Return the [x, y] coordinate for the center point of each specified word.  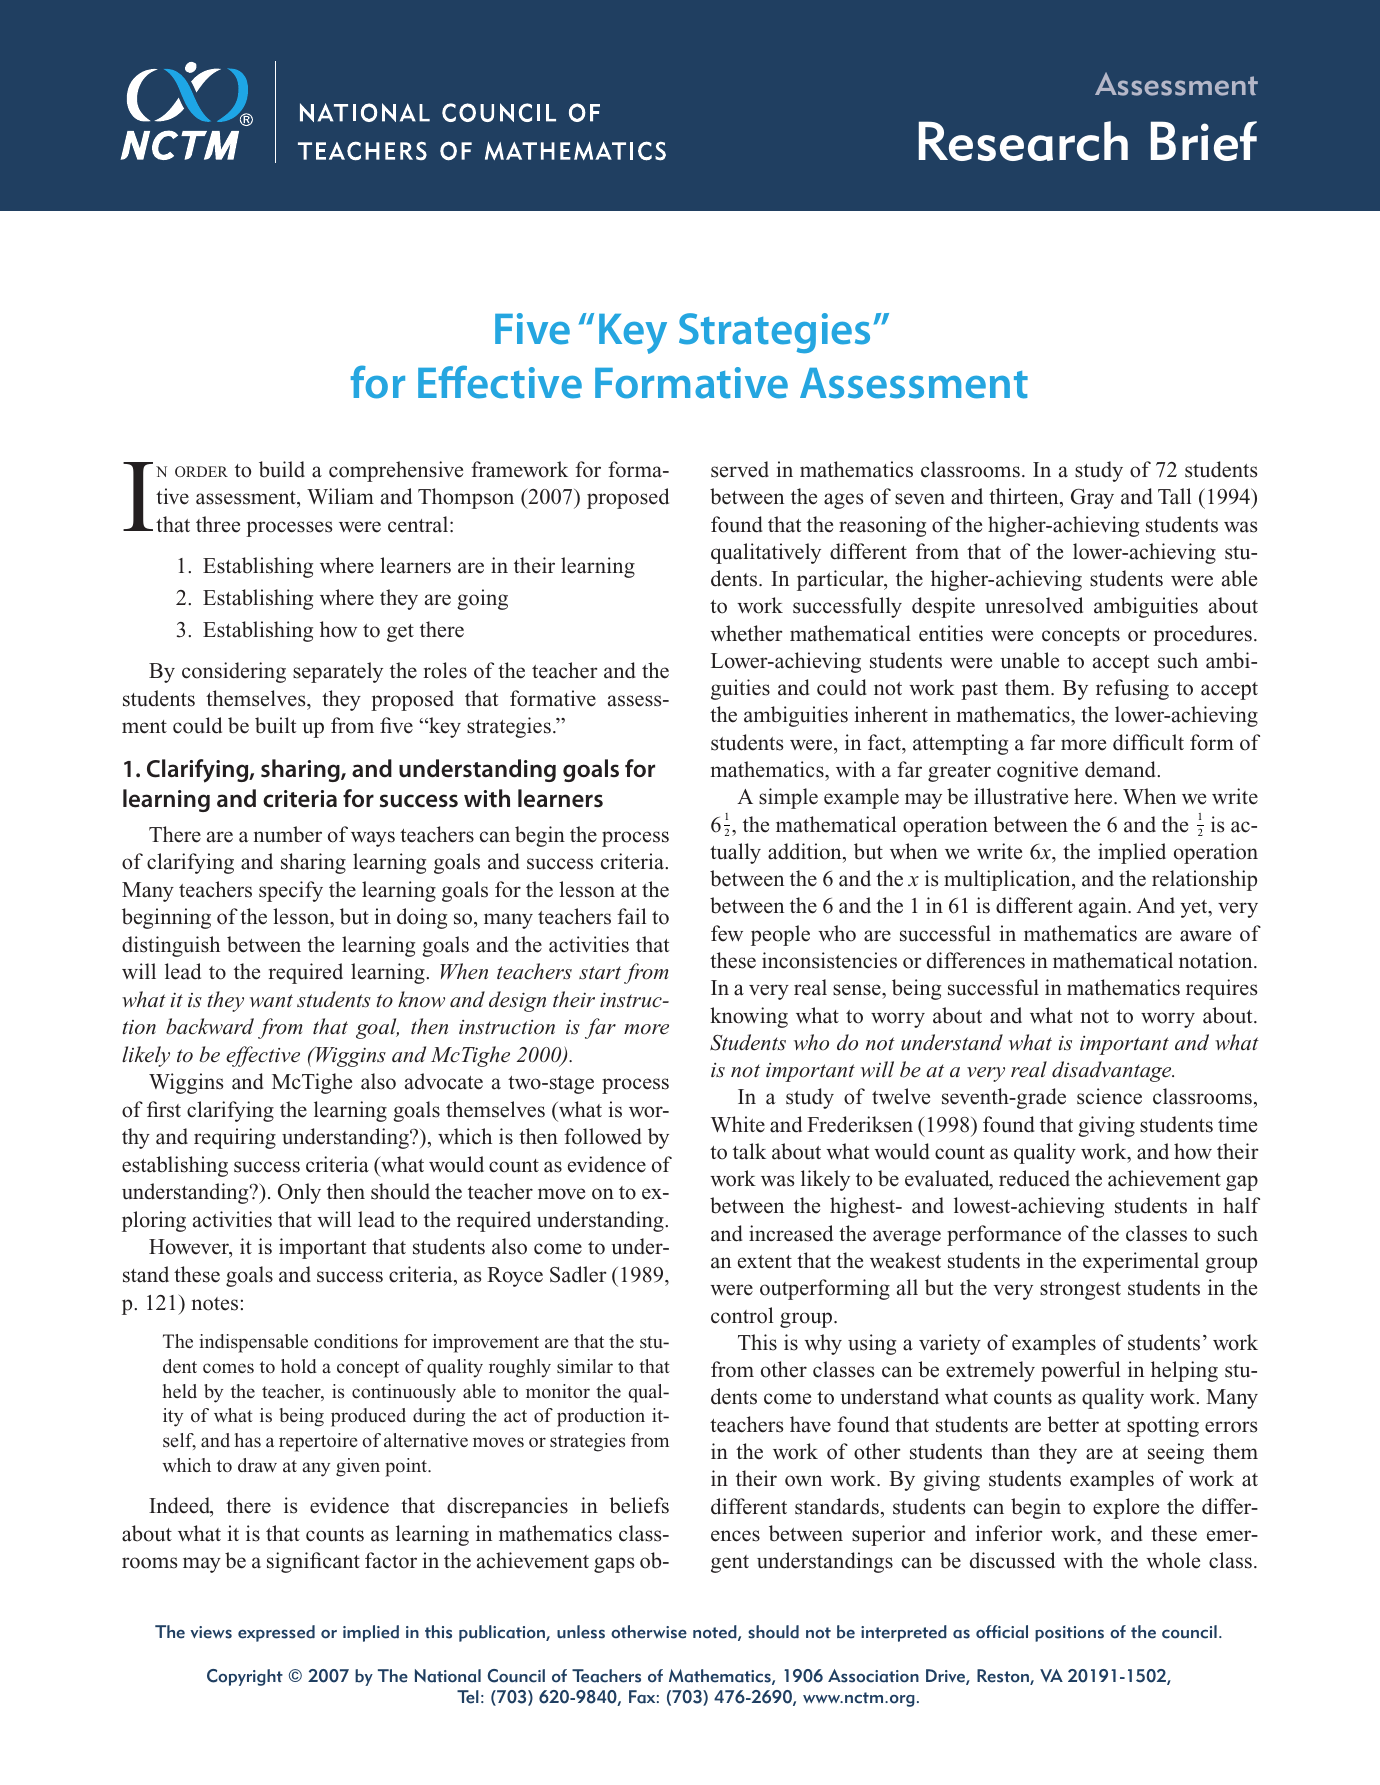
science [1109, 1096]
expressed [276, 1633]
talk [749, 1151]
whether [746, 633]
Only [299, 1193]
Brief [1204, 141]
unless [581, 1632]
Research [1023, 141]
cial [1015, 1632]
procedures [1202, 635]
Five [532, 329]
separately [338, 672]
